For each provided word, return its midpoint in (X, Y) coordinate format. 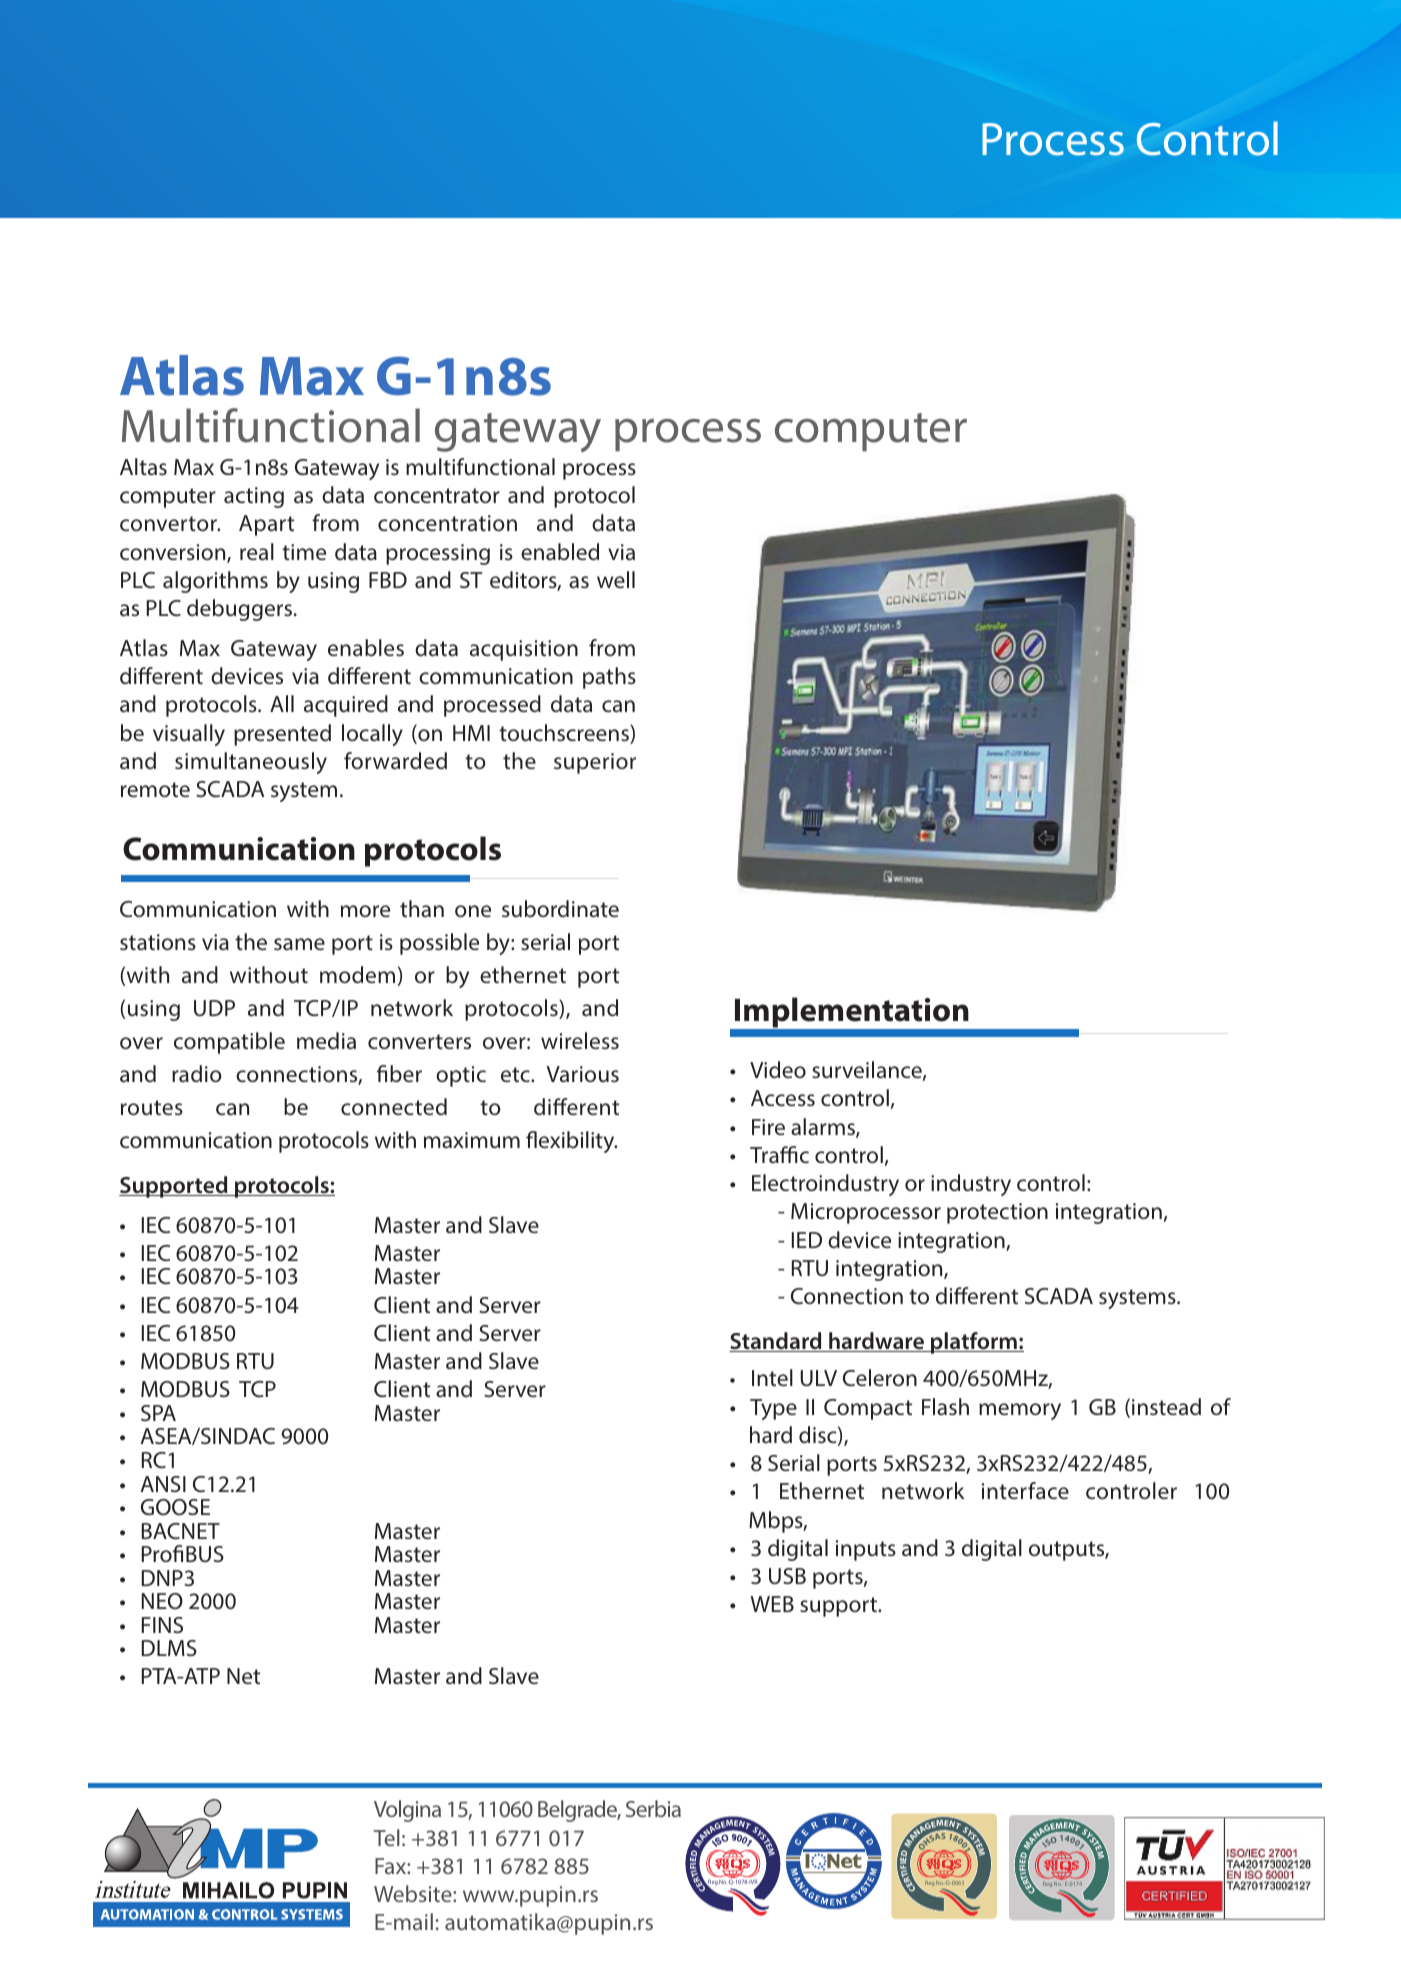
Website (414, 1893)
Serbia (653, 1808)
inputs (866, 1550)
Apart (266, 525)
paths (609, 678)
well (616, 579)
